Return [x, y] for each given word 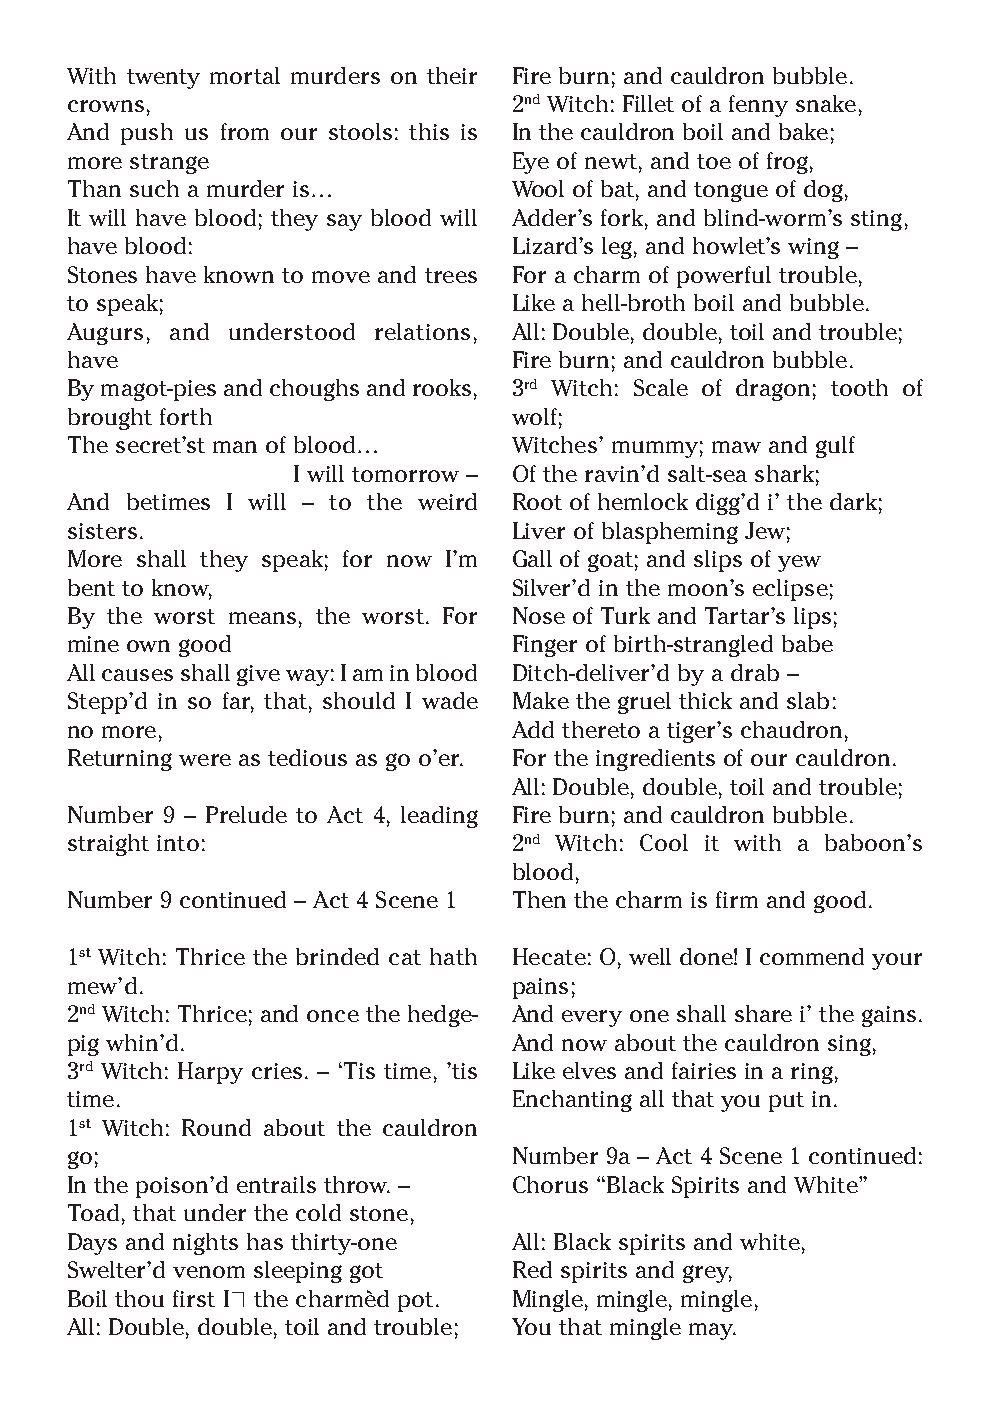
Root [537, 501]
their [452, 75]
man [235, 447]
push [147, 134]
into [178, 843]
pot [415, 1302]
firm [737, 899]
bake [803, 131]
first [194, 1298]
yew [799, 563]
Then [539, 899]
